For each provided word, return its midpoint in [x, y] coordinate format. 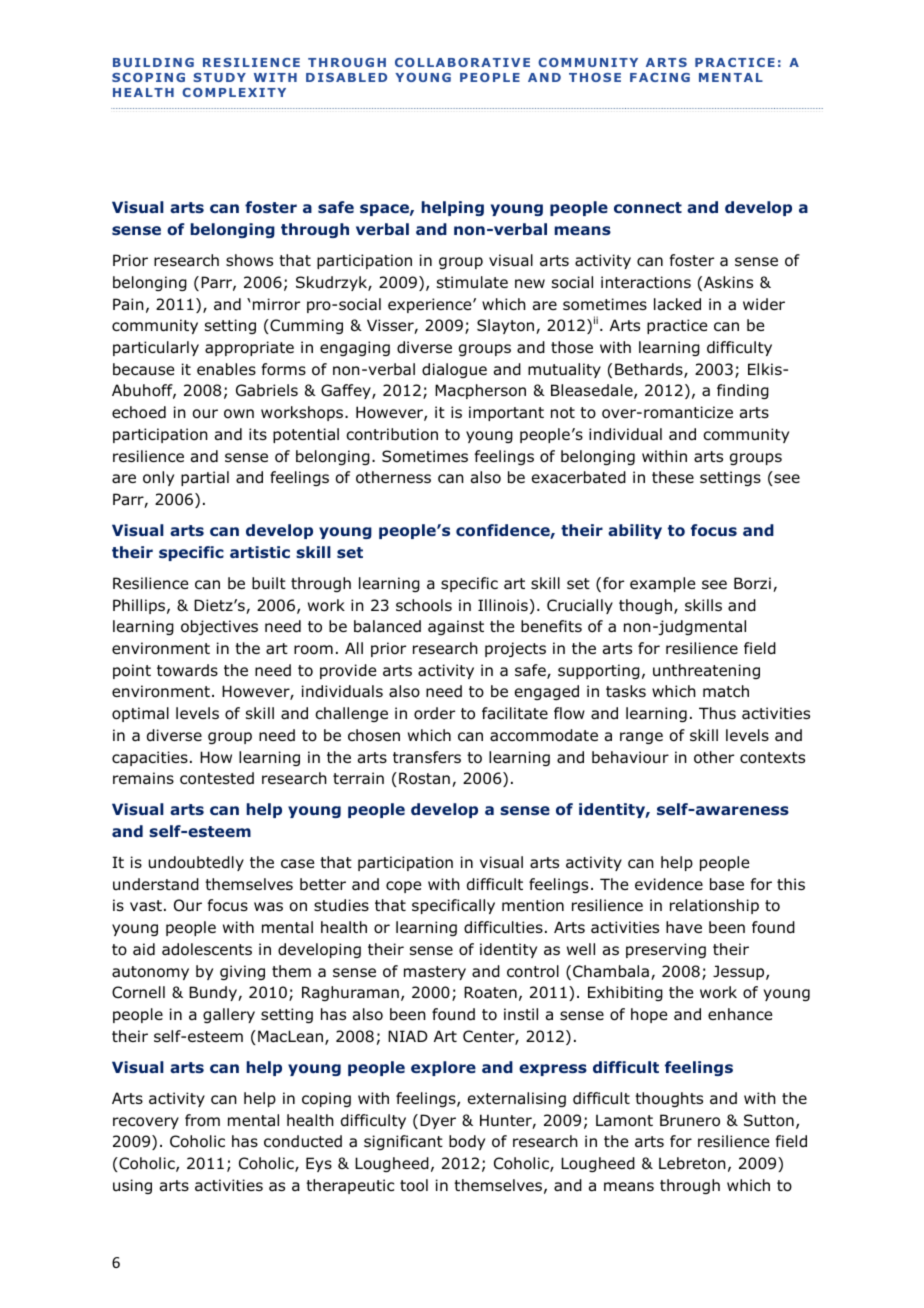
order [434, 713]
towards [187, 670]
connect [648, 208]
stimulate [472, 282]
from [202, 1120]
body [467, 1142]
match [726, 691]
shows [249, 260]
